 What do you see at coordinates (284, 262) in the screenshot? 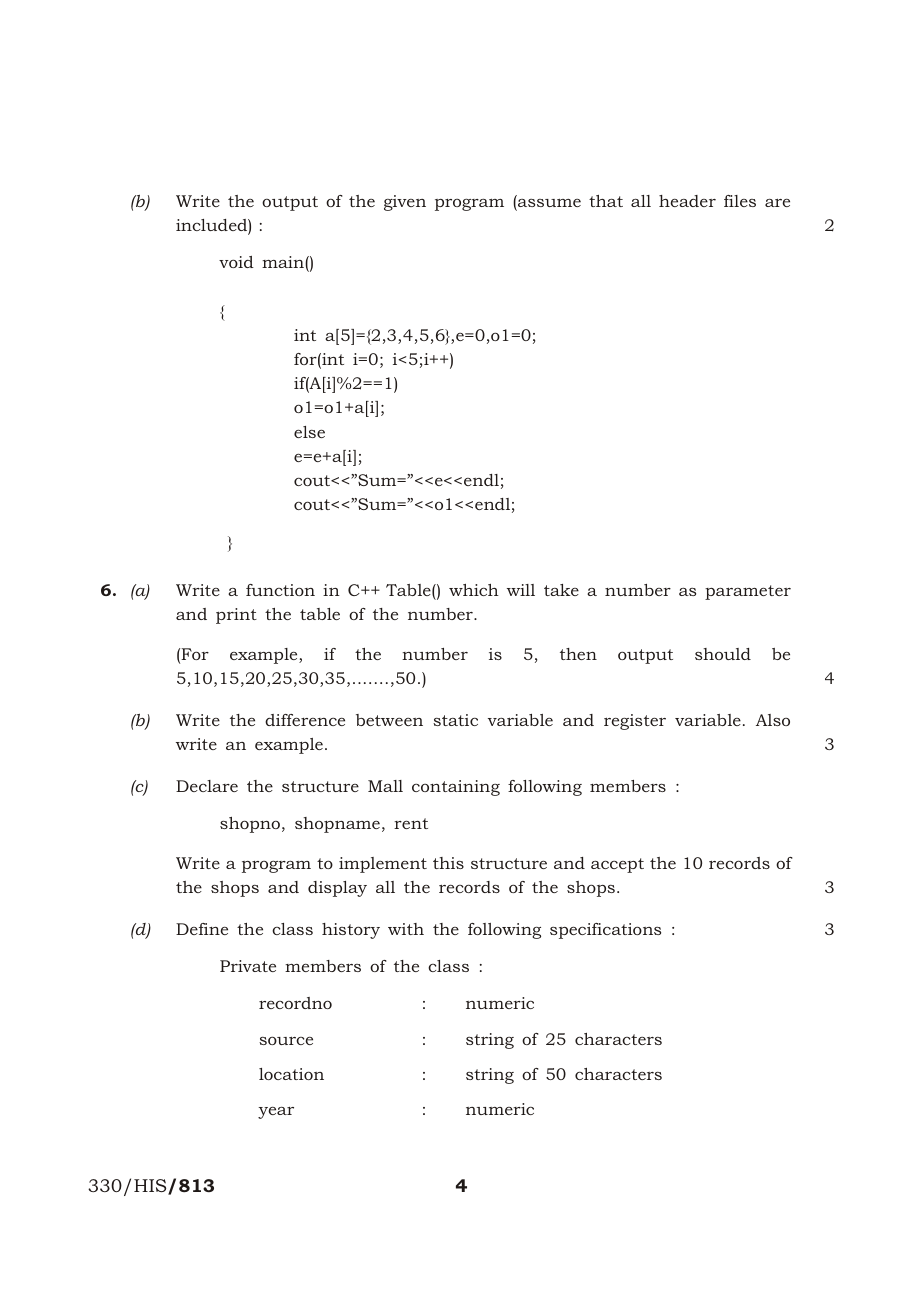
I see `main` at bounding box center [284, 262].
